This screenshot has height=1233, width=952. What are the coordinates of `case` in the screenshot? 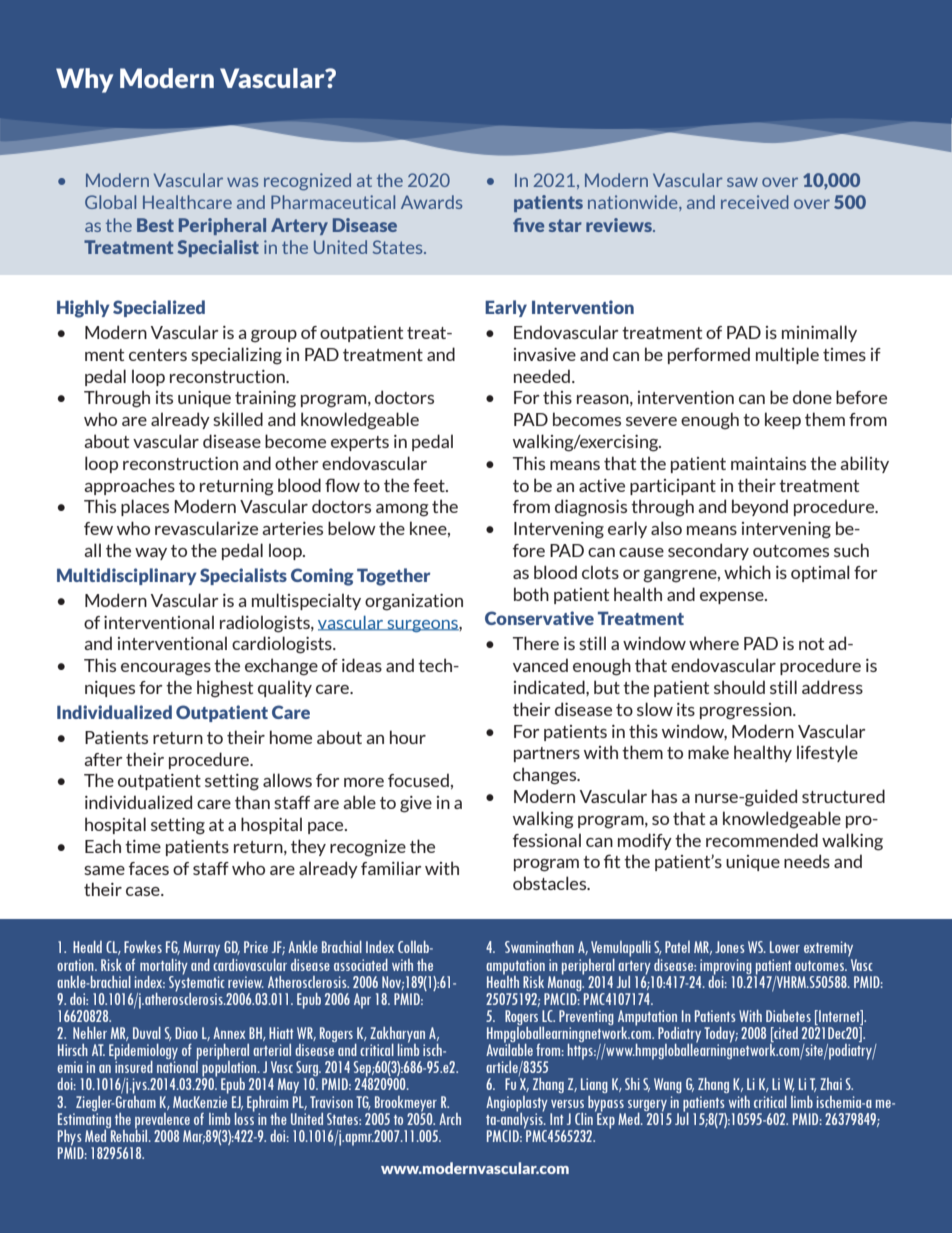 It's located at (144, 891).
